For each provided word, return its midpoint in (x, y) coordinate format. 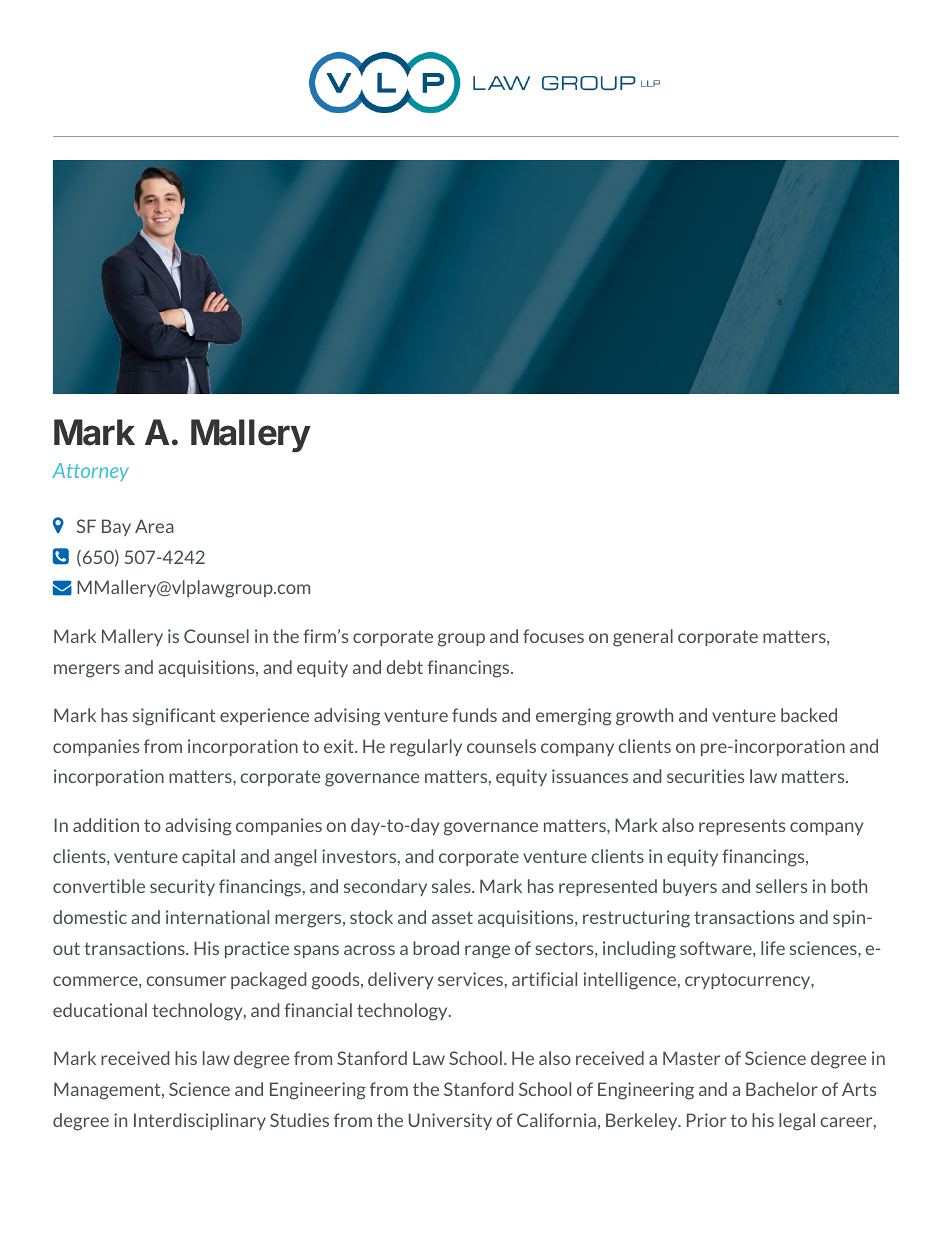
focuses (553, 636)
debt (404, 667)
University (450, 1121)
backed (809, 715)
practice (257, 949)
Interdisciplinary (200, 1121)
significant (174, 717)
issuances (590, 776)
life (773, 948)
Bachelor (782, 1089)
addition (106, 825)
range (487, 952)
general (643, 638)
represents (742, 827)
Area (154, 526)
